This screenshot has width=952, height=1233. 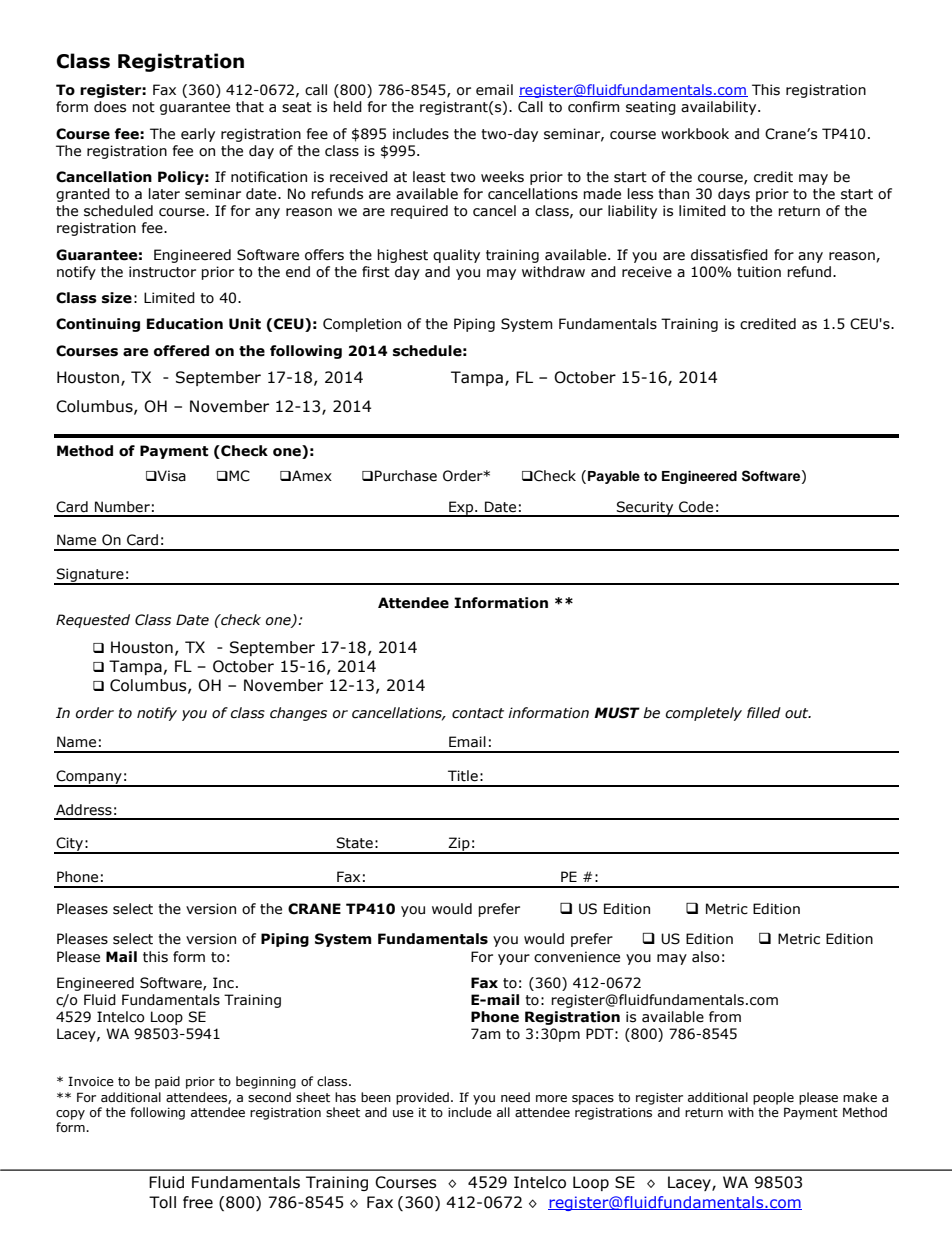 I want to click on filled, so click(x=764, y=713).
